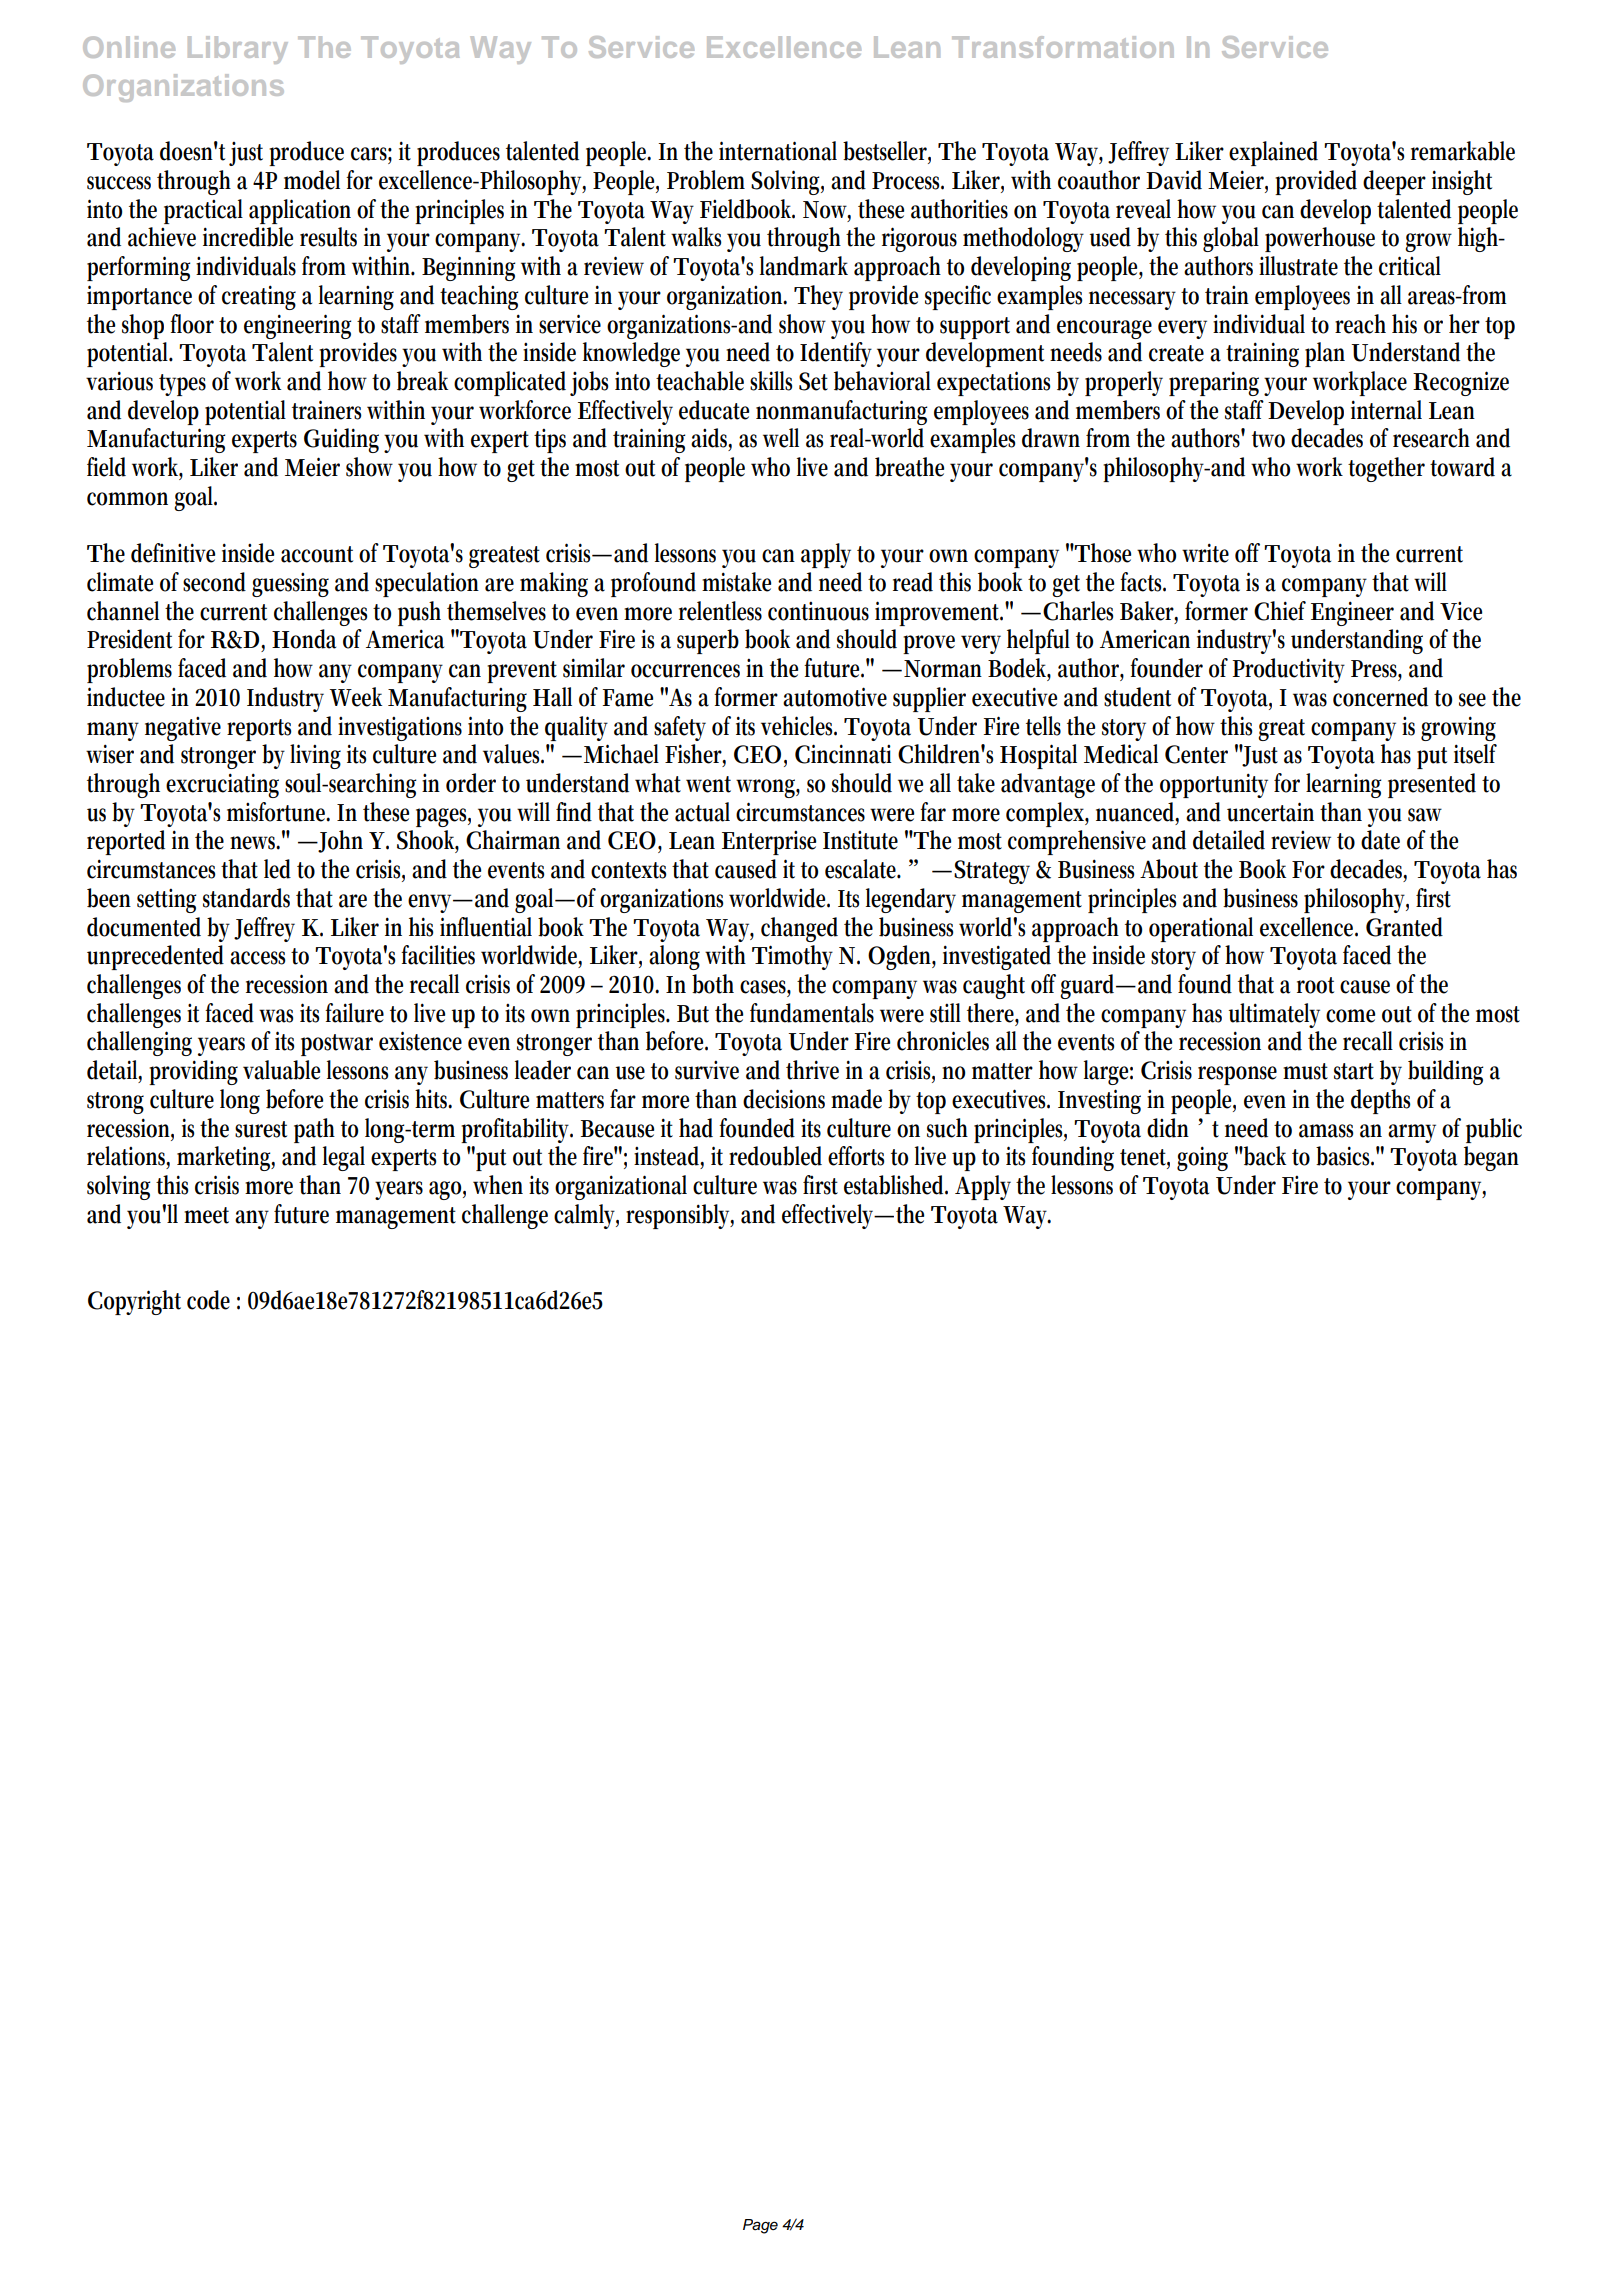  Describe the element at coordinates (778, 151) in the screenshot. I see `international` at that location.
